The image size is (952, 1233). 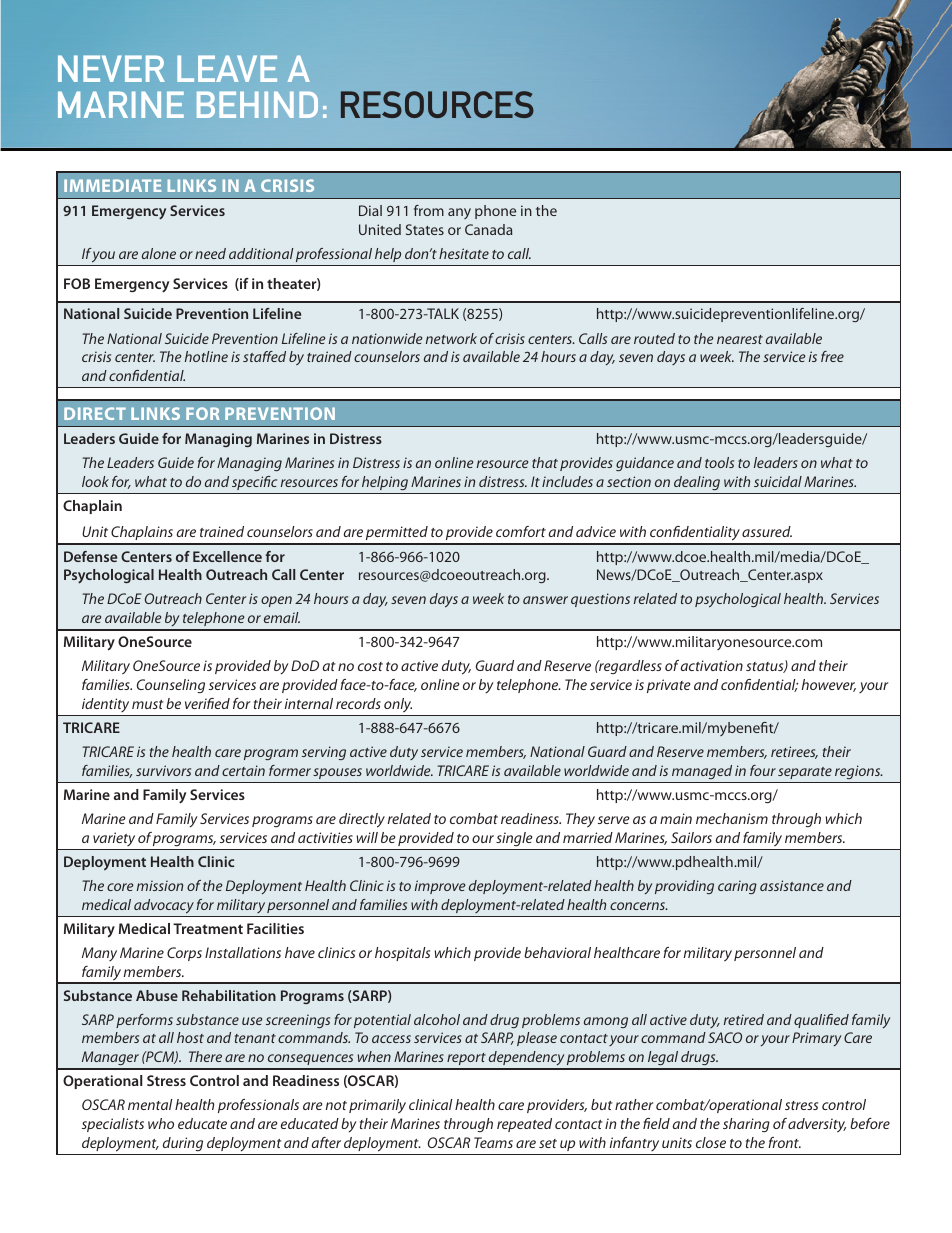 I want to click on only, so click(x=398, y=705).
